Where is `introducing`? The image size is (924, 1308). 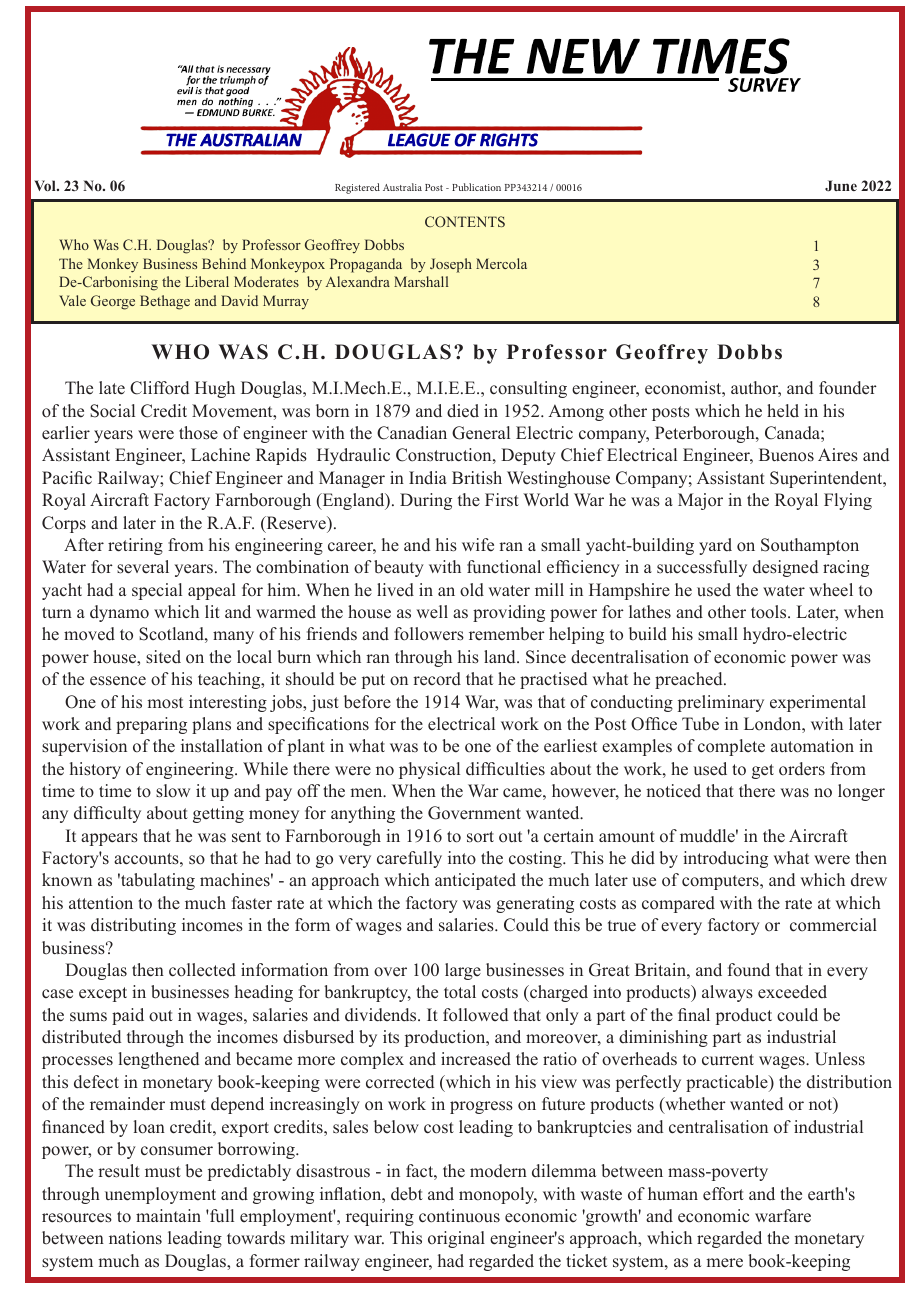
introducing is located at coordinates (725, 859).
